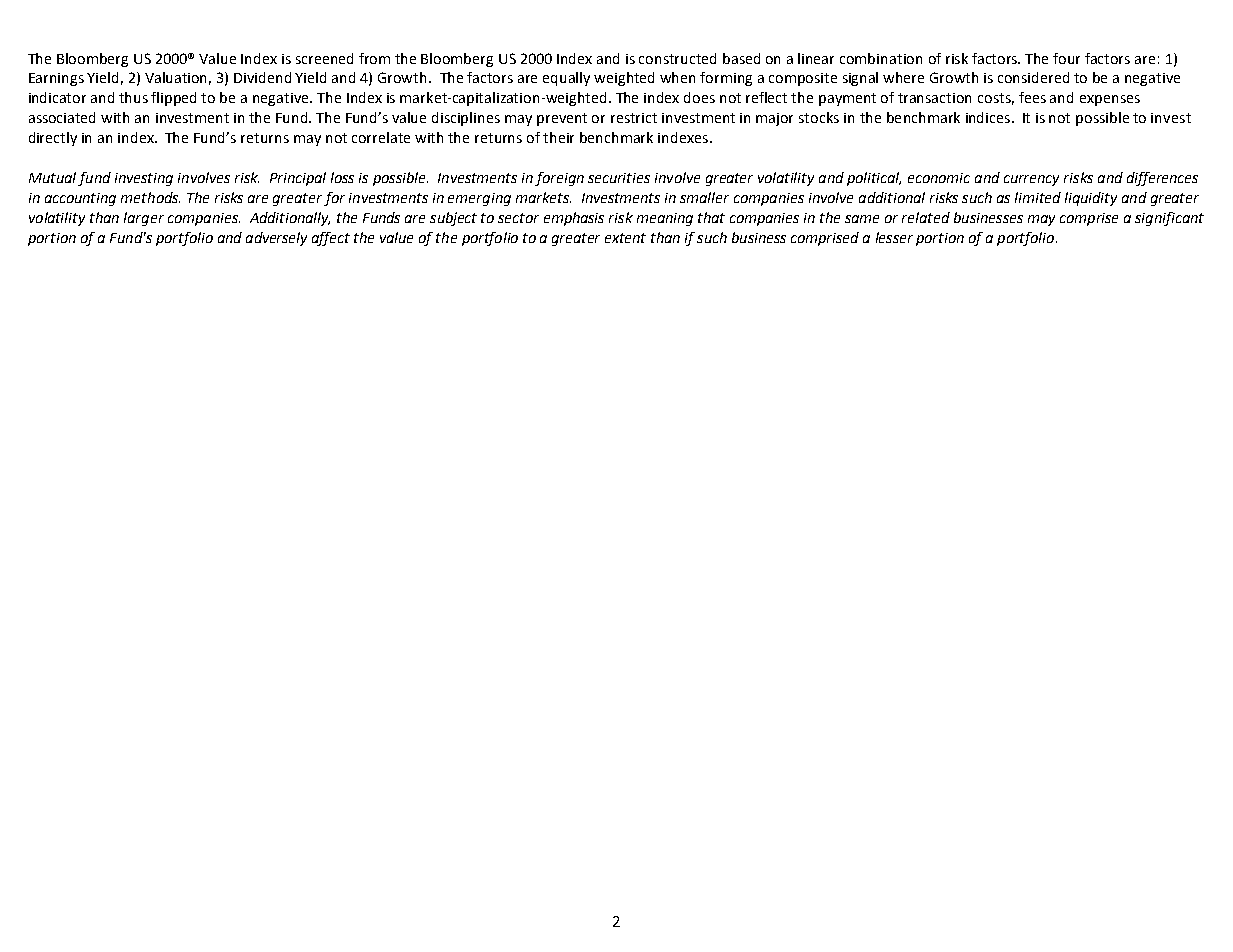  What do you see at coordinates (324, 58) in the screenshot?
I see `screened` at bounding box center [324, 58].
